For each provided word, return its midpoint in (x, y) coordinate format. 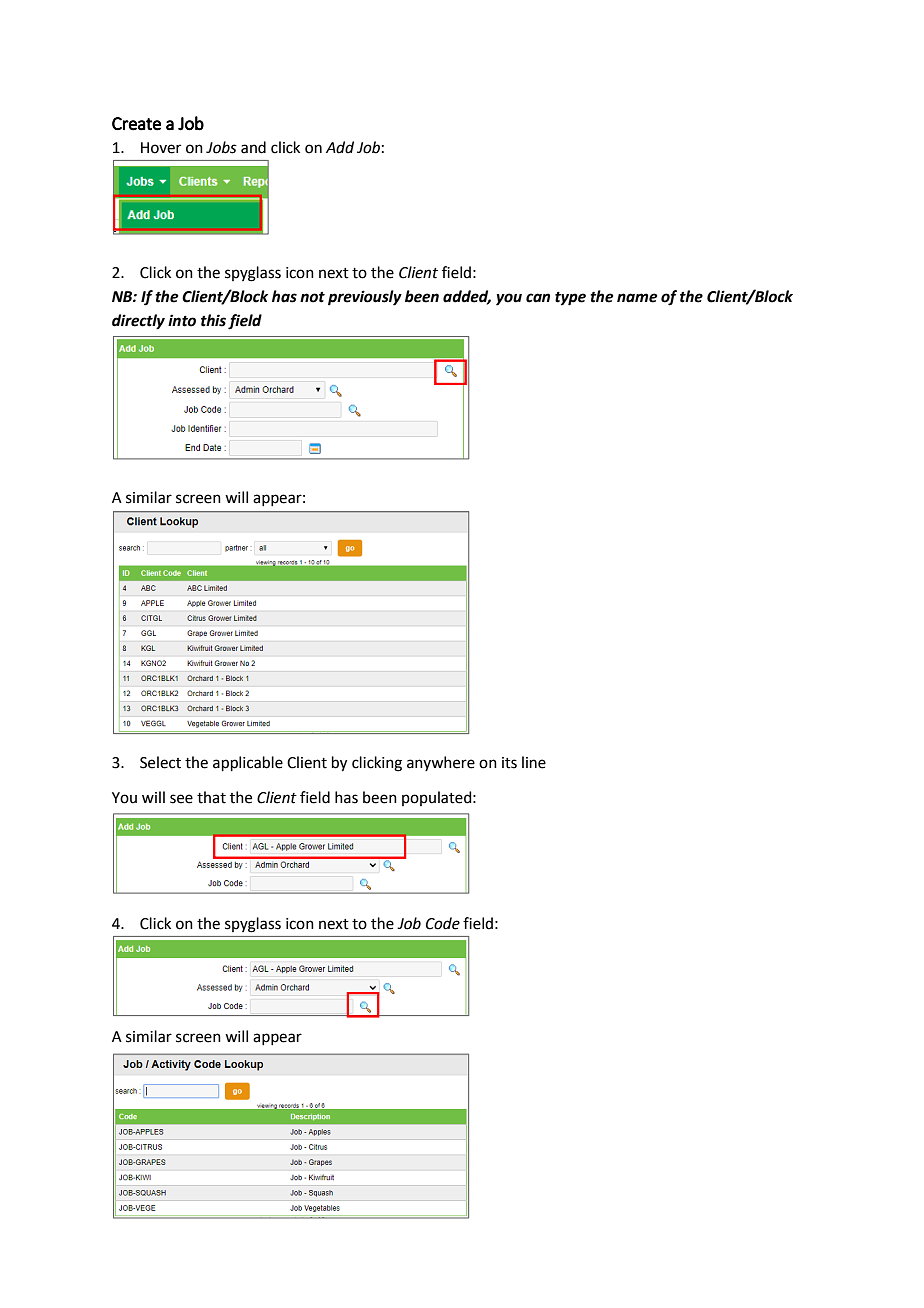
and (253, 147)
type (570, 299)
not (312, 297)
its (509, 763)
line (534, 762)
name (637, 298)
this (213, 320)
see (181, 799)
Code (443, 923)
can (538, 298)
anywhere (441, 763)
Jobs (221, 147)
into (182, 320)
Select (160, 762)
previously (365, 298)
